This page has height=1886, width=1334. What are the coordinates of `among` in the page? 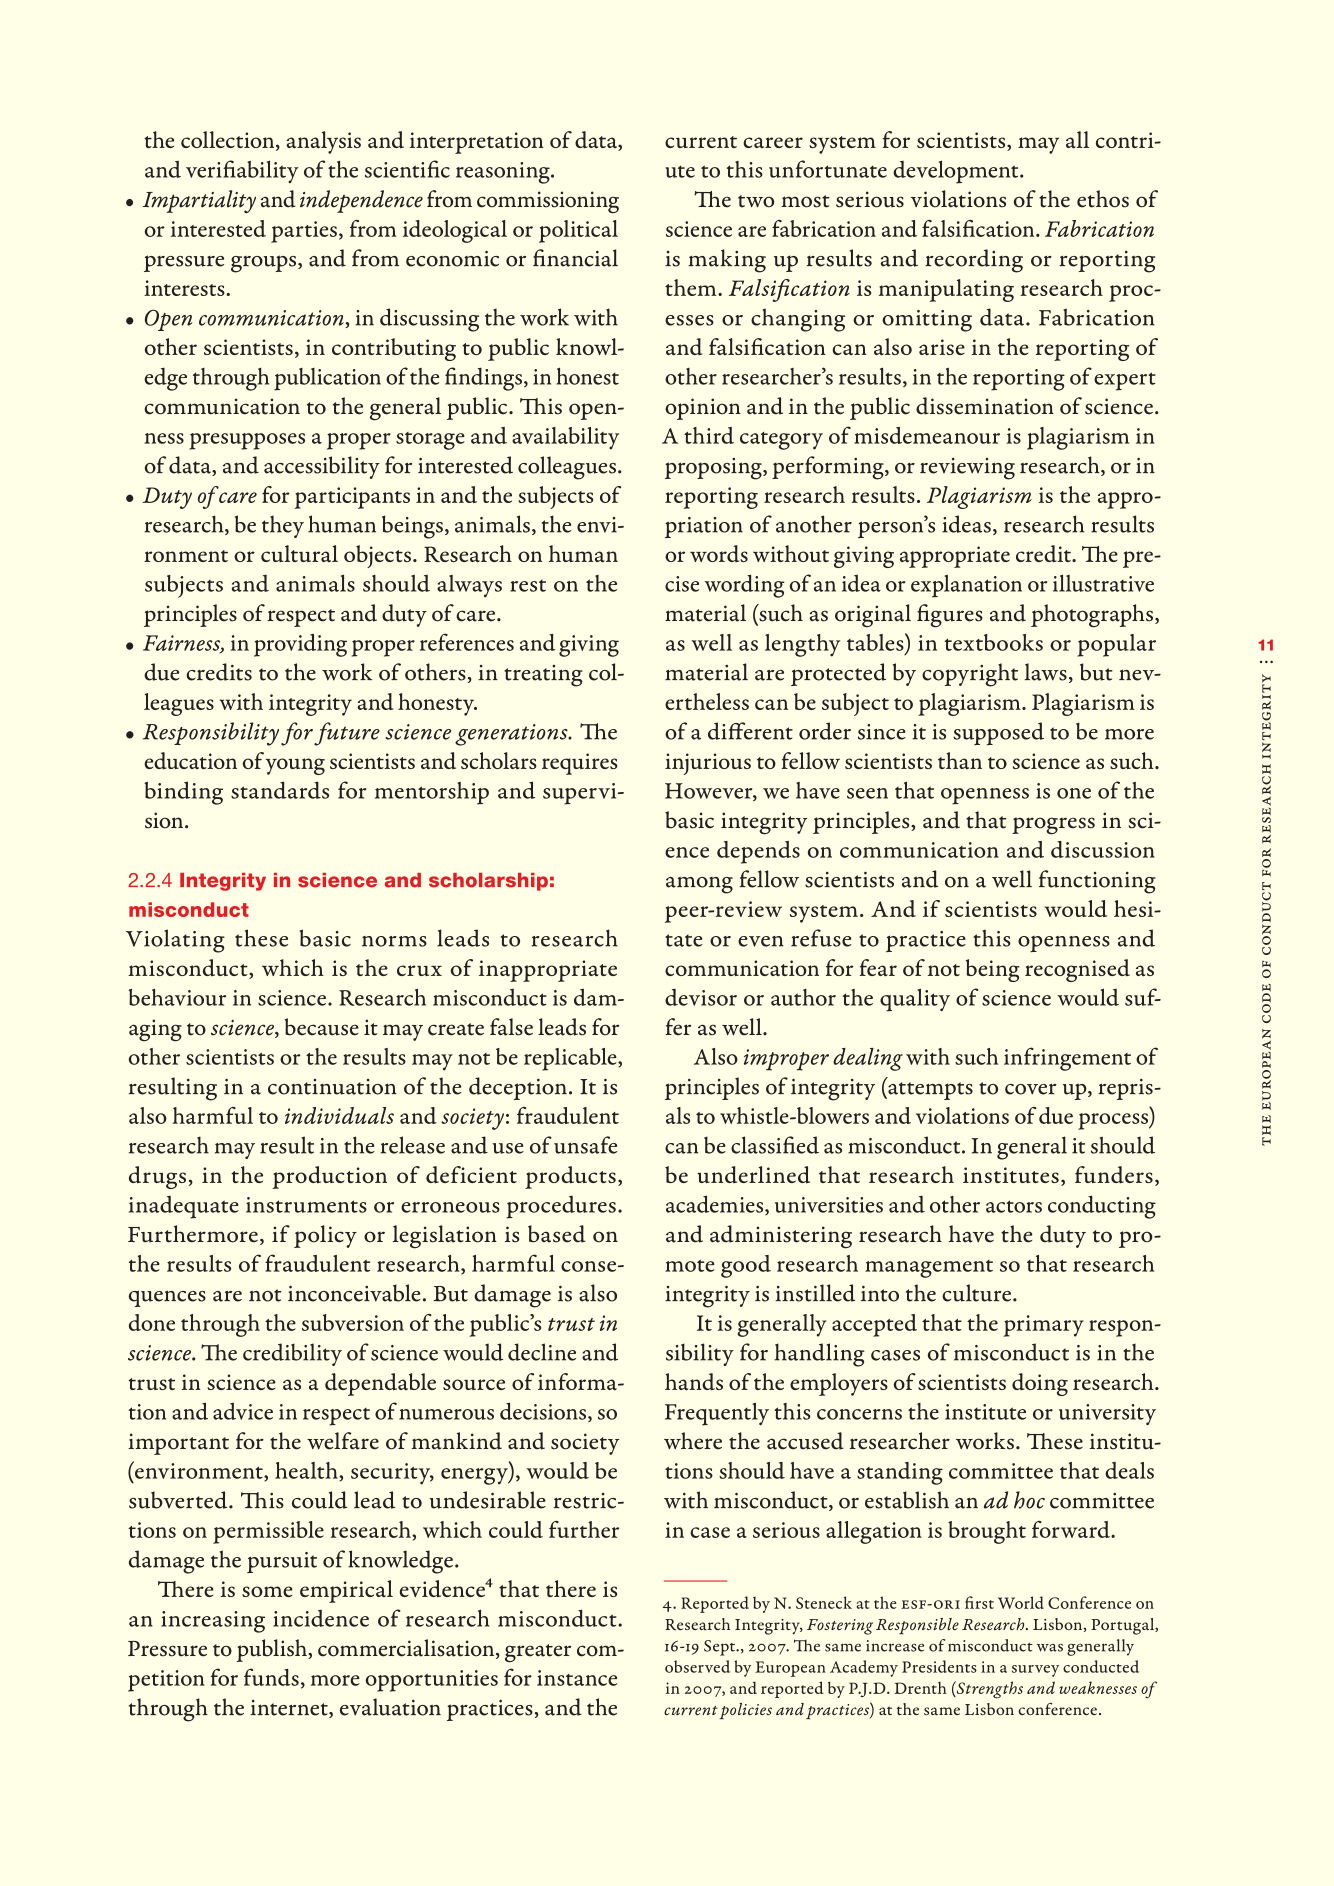 It's located at (699, 885).
